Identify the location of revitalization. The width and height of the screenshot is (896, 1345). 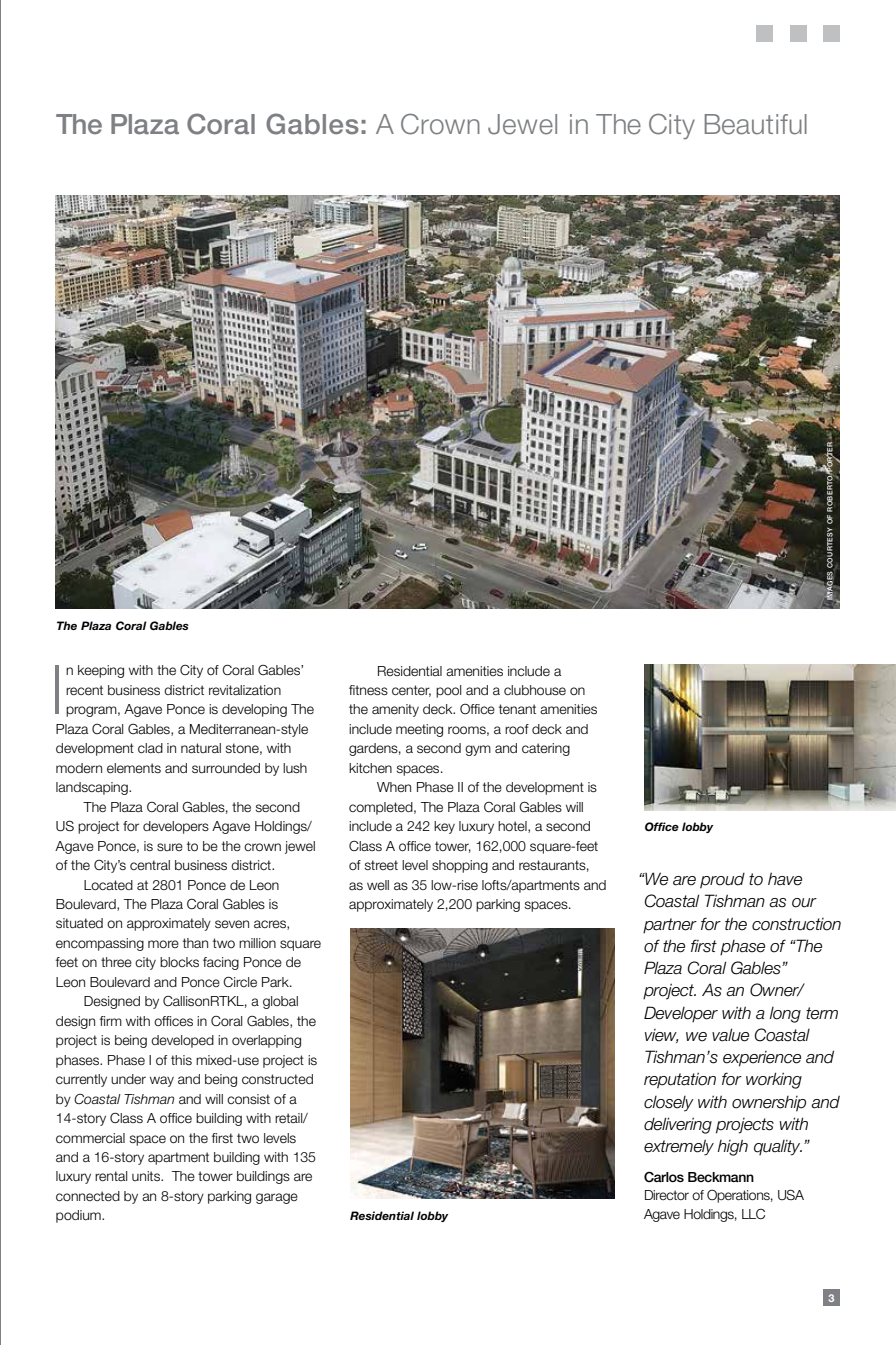
(245, 690).
